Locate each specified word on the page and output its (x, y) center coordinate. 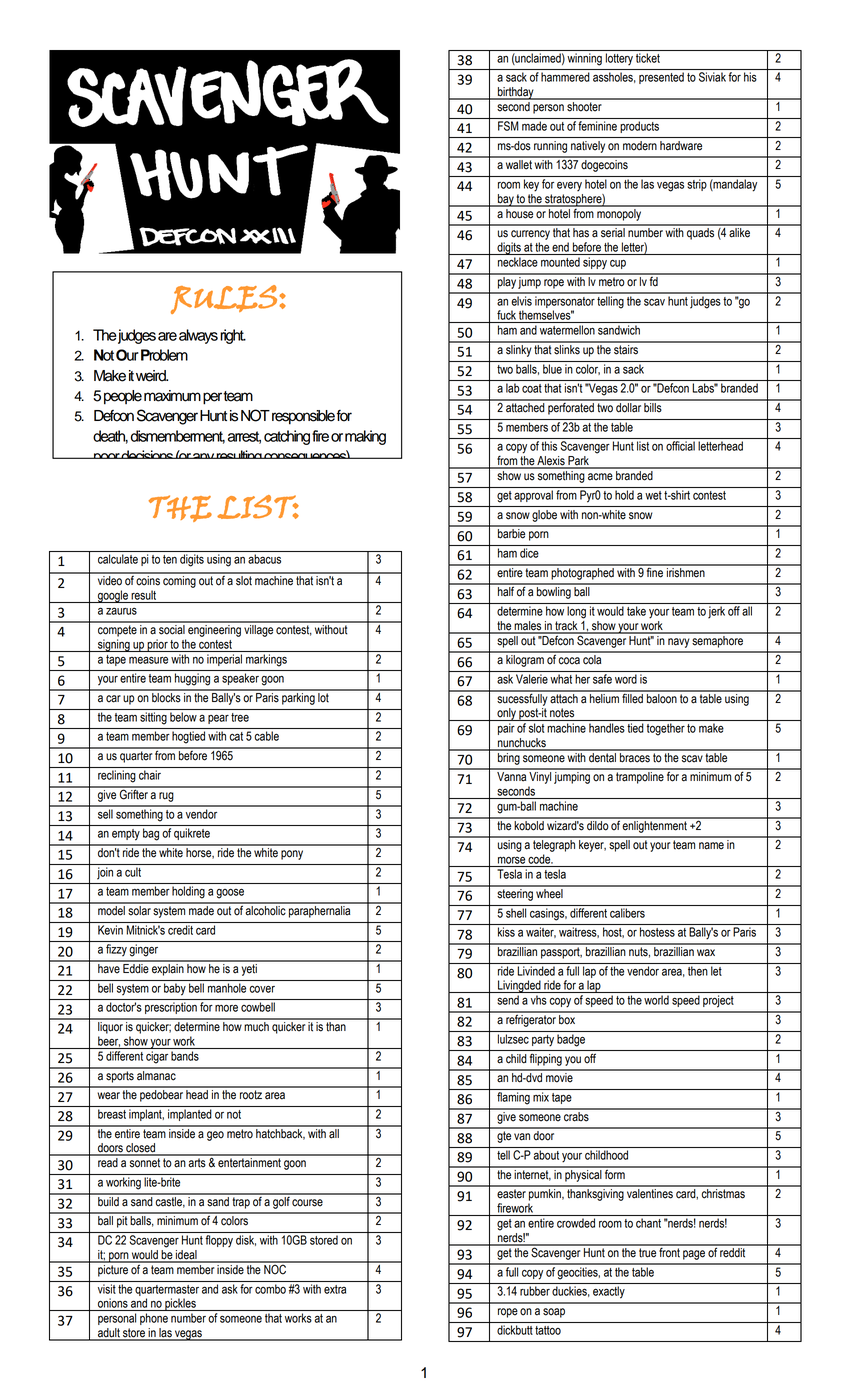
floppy (219, 1241)
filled (632, 697)
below (183, 717)
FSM (508, 126)
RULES (224, 299)
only (506, 714)
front (669, 1251)
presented (661, 78)
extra (335, 1289)
